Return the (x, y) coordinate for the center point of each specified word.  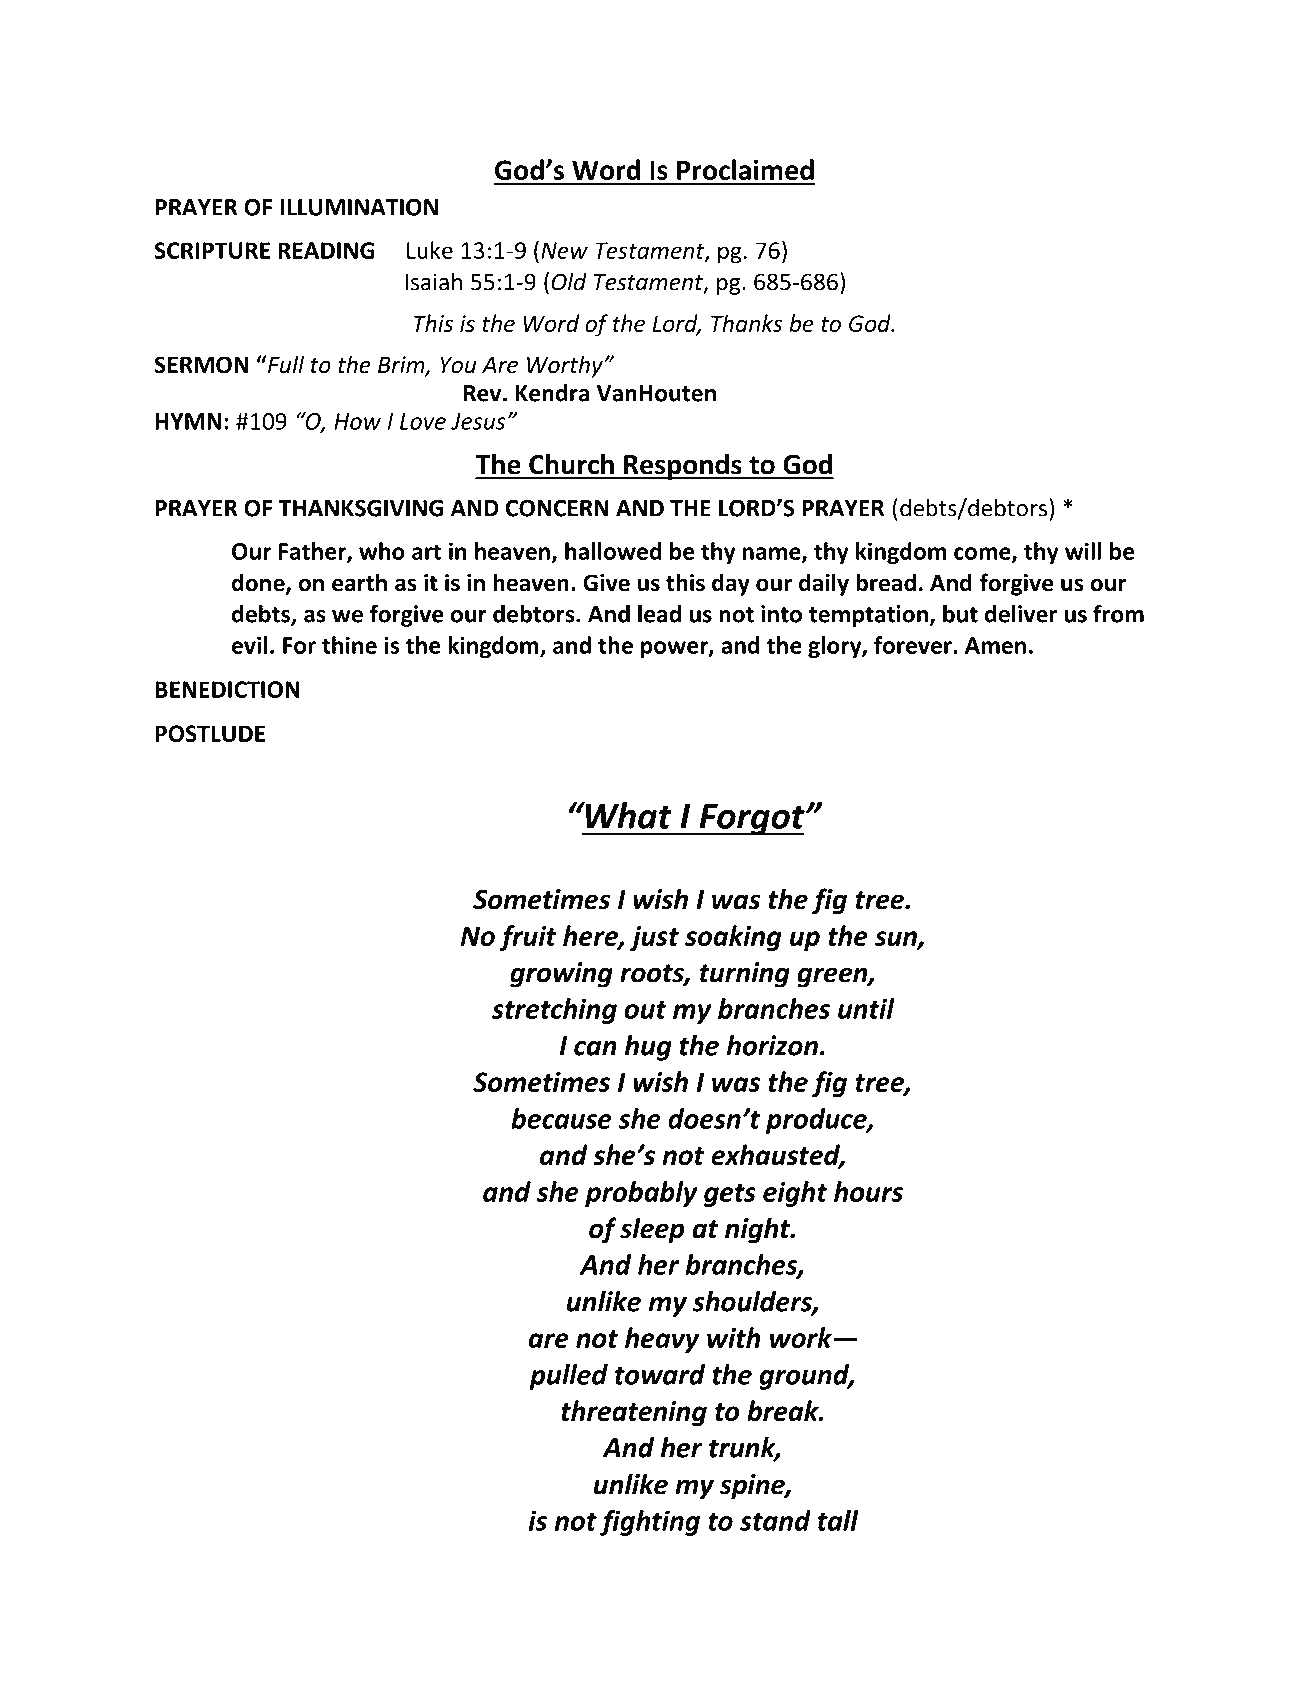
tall (838, 1520)
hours (868, 1191)
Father (313, 552)
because (561, 1118)
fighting (650, 1523)
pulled (568, 1377)
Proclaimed (745, 169)
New (564, 250)
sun (897, 939)
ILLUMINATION (359, 207)
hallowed (613, 551)
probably (641, 1194)
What (627, 815)
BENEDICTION (227, 689)
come (983, 554)
